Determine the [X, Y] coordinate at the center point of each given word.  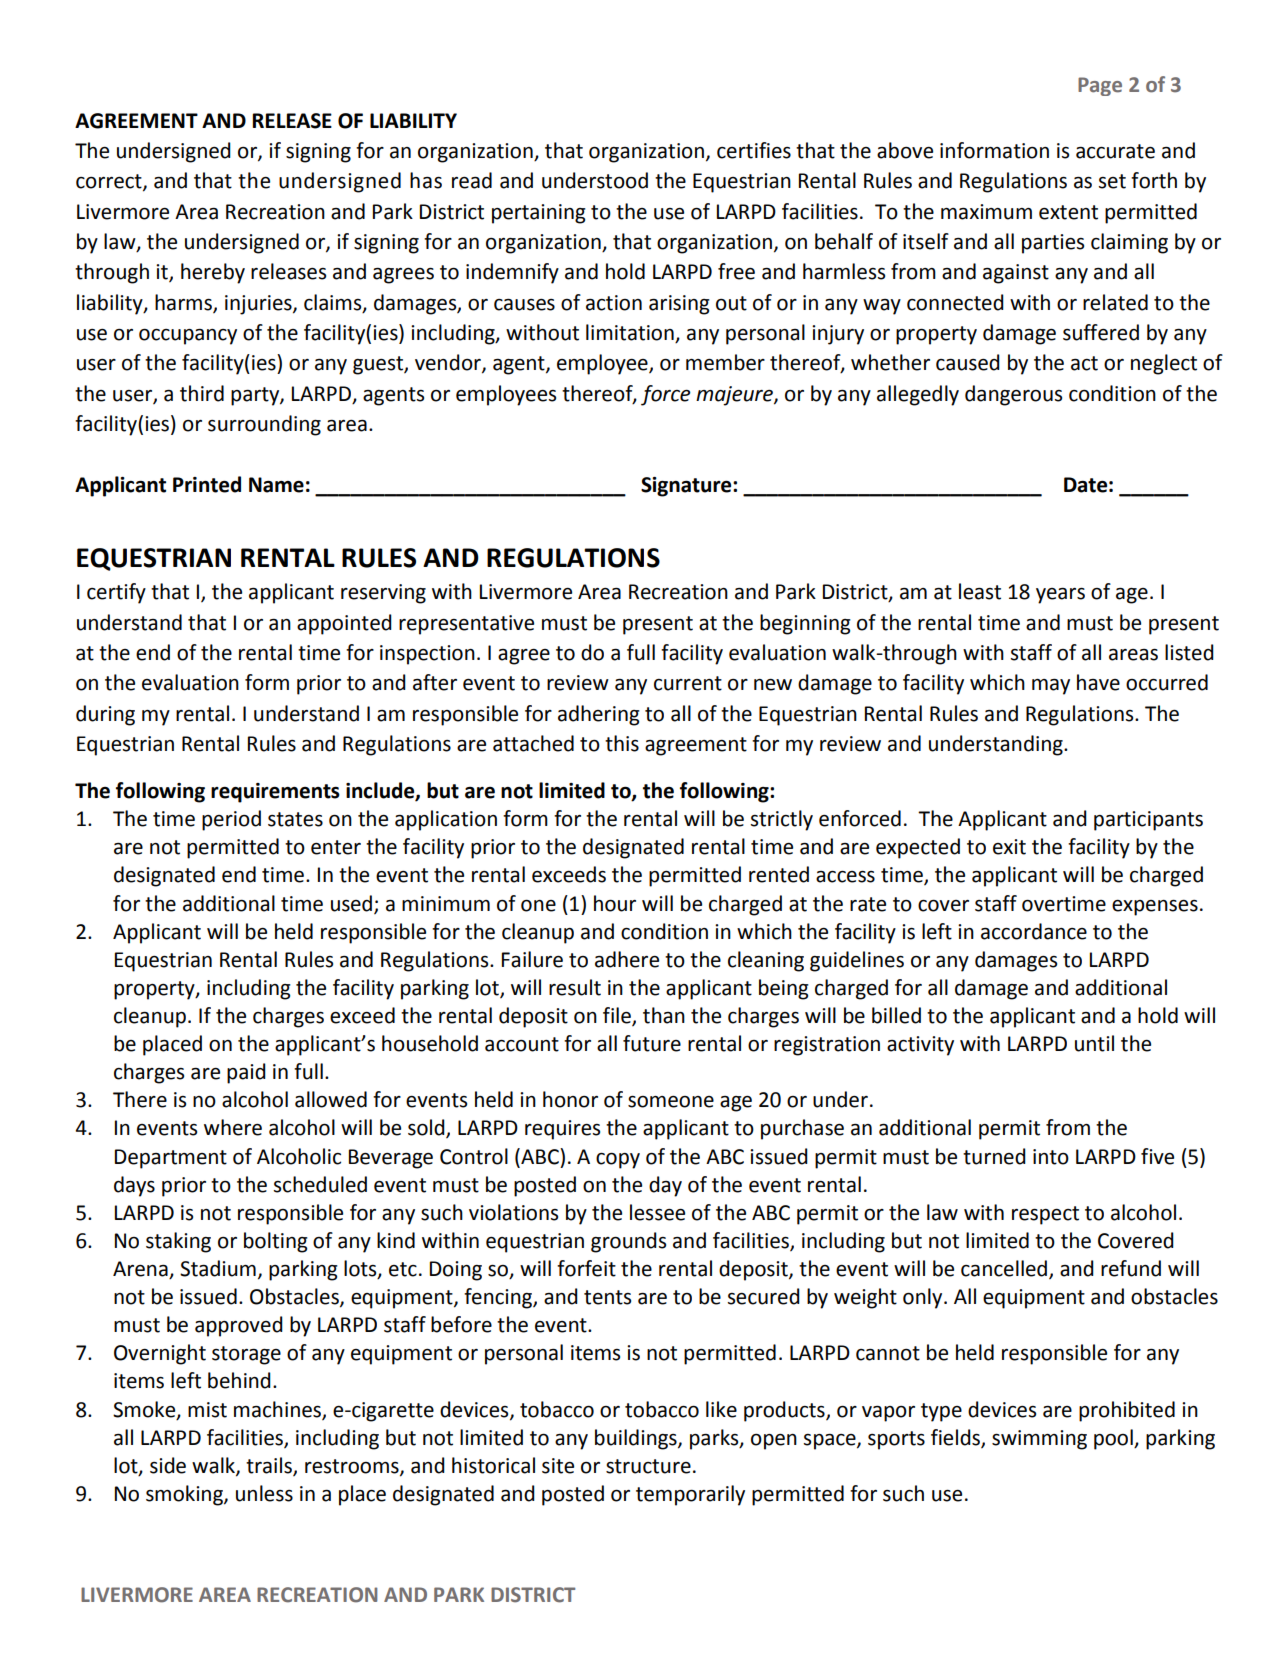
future [652, 1043]
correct [110, 182]
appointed [344, 624]
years [1060, 596]
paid [246, 1073]
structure [648, 1466]
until [1094, 1043]
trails [270, 1466]
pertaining [539, 214]
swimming [1039, 1440]
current [688, 683]
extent [1068, 212]
